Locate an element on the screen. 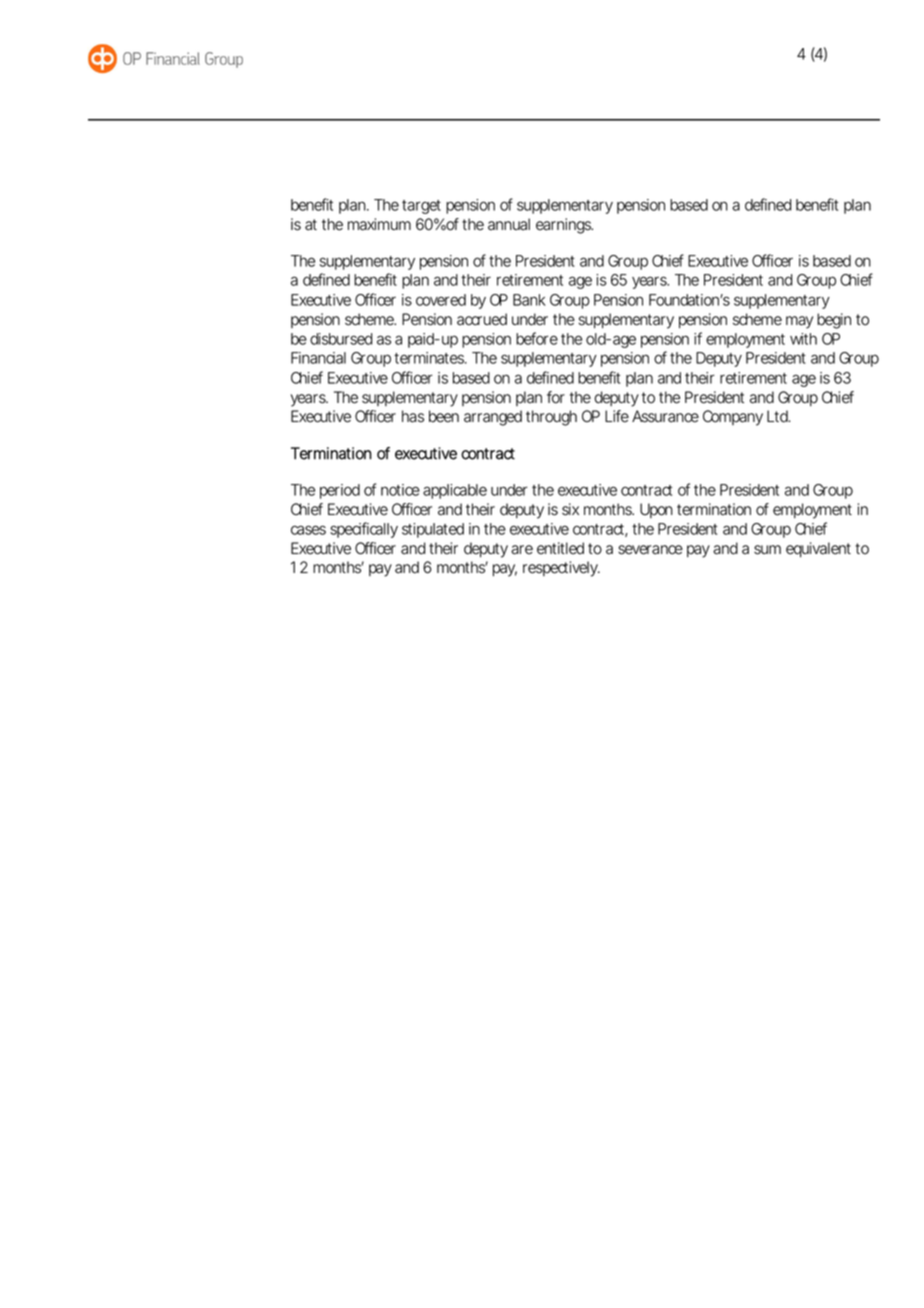 The height and width of the screenshot is (1308, 924). covered is located at coordinates (441, 300).
